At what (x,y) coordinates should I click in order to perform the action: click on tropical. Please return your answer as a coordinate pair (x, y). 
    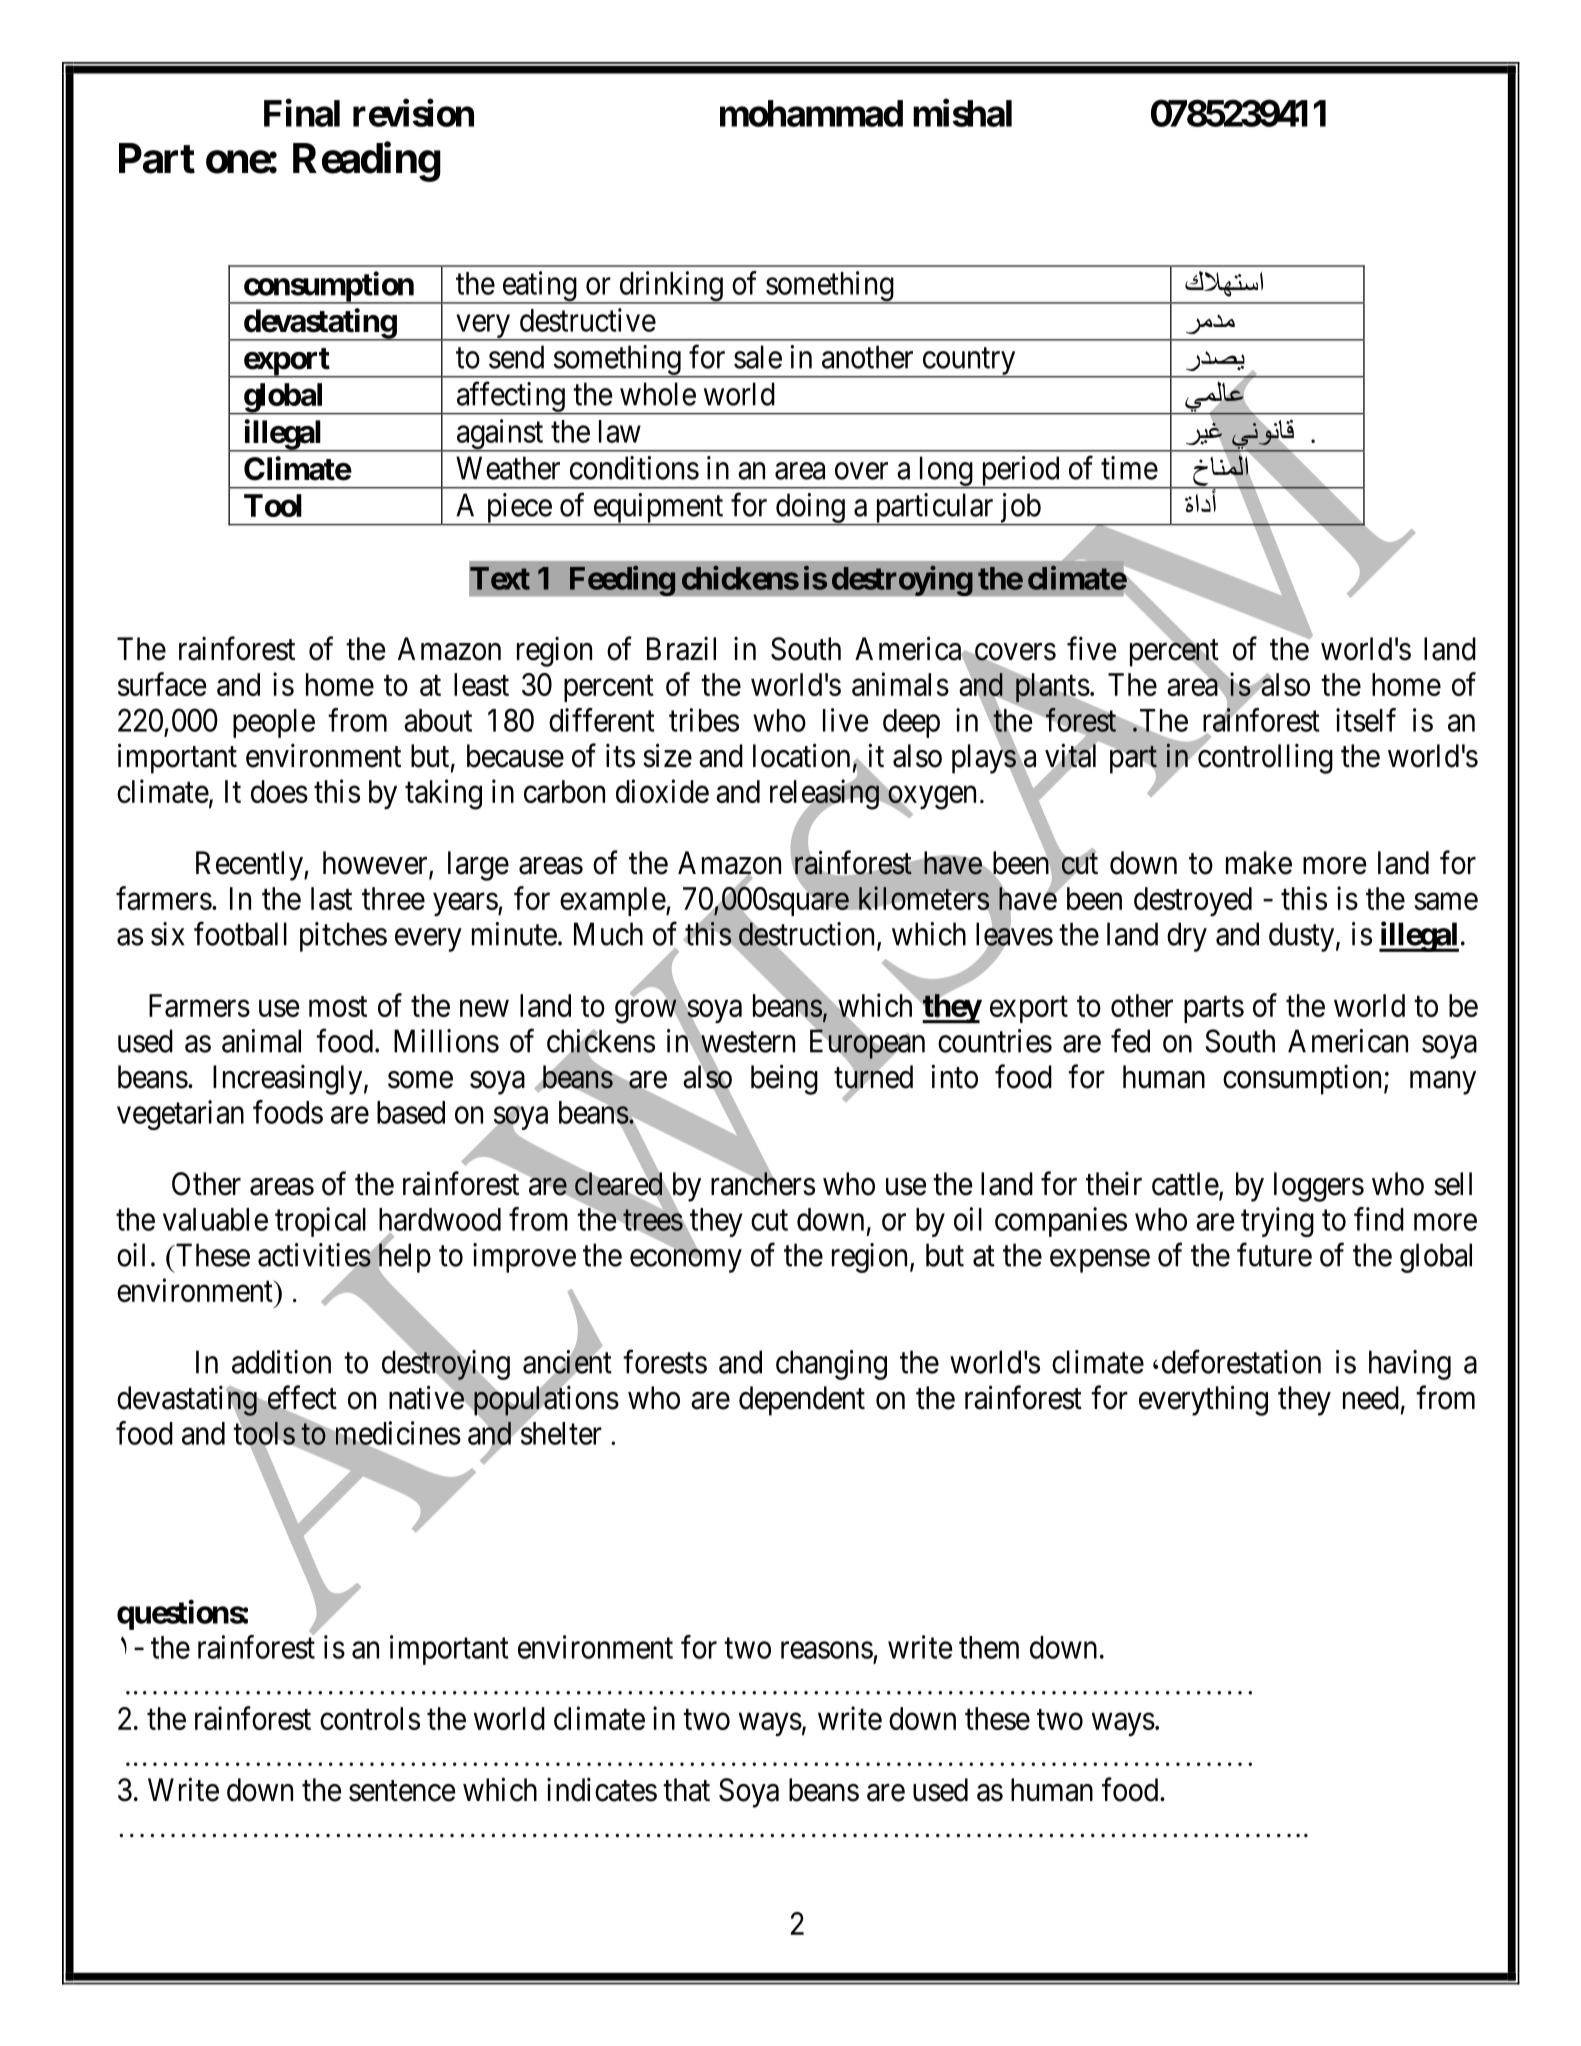
    Looking at the image, I should click on (320, 1222).
